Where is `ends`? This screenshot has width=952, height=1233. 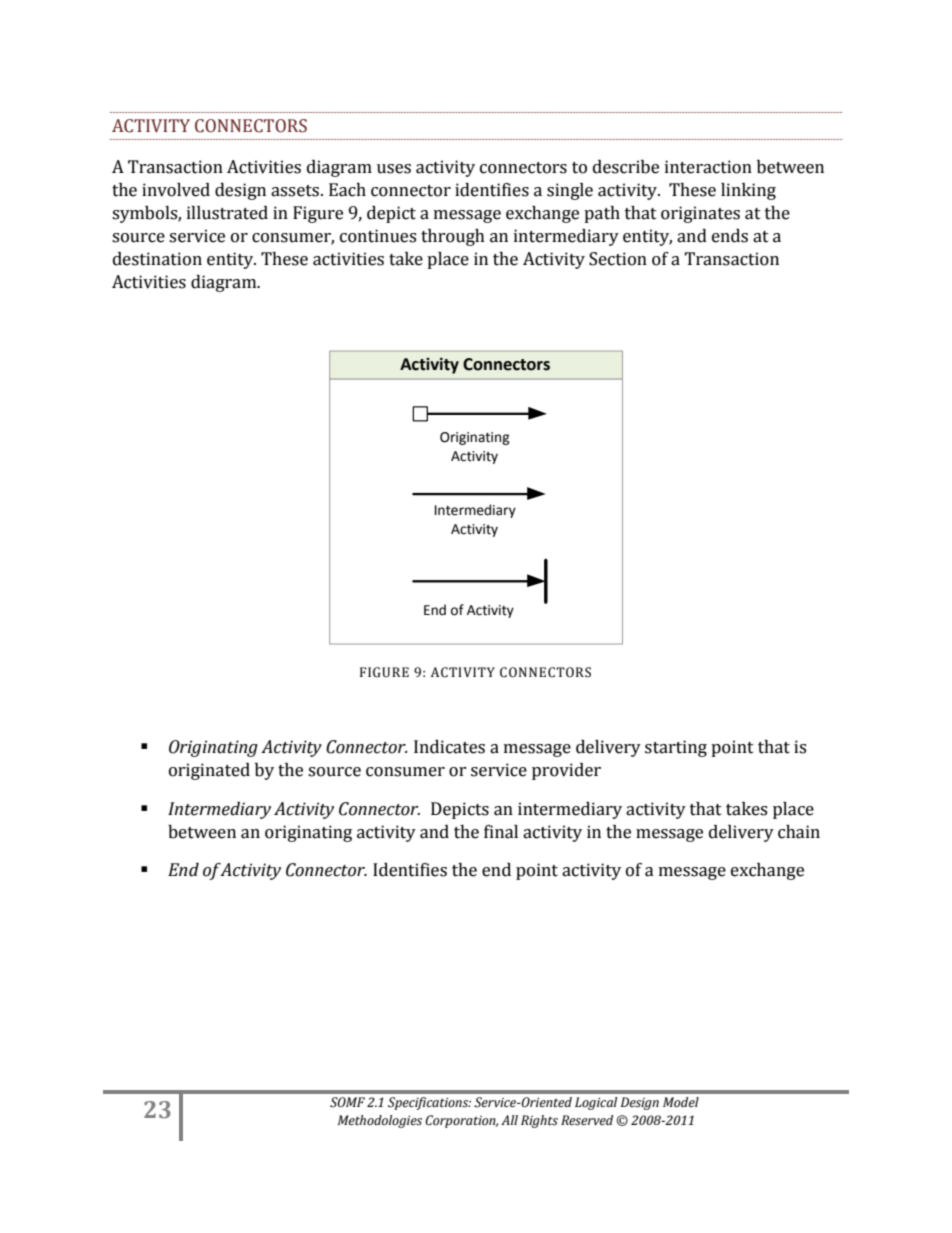 ends is located at coordinates (730, 236).
